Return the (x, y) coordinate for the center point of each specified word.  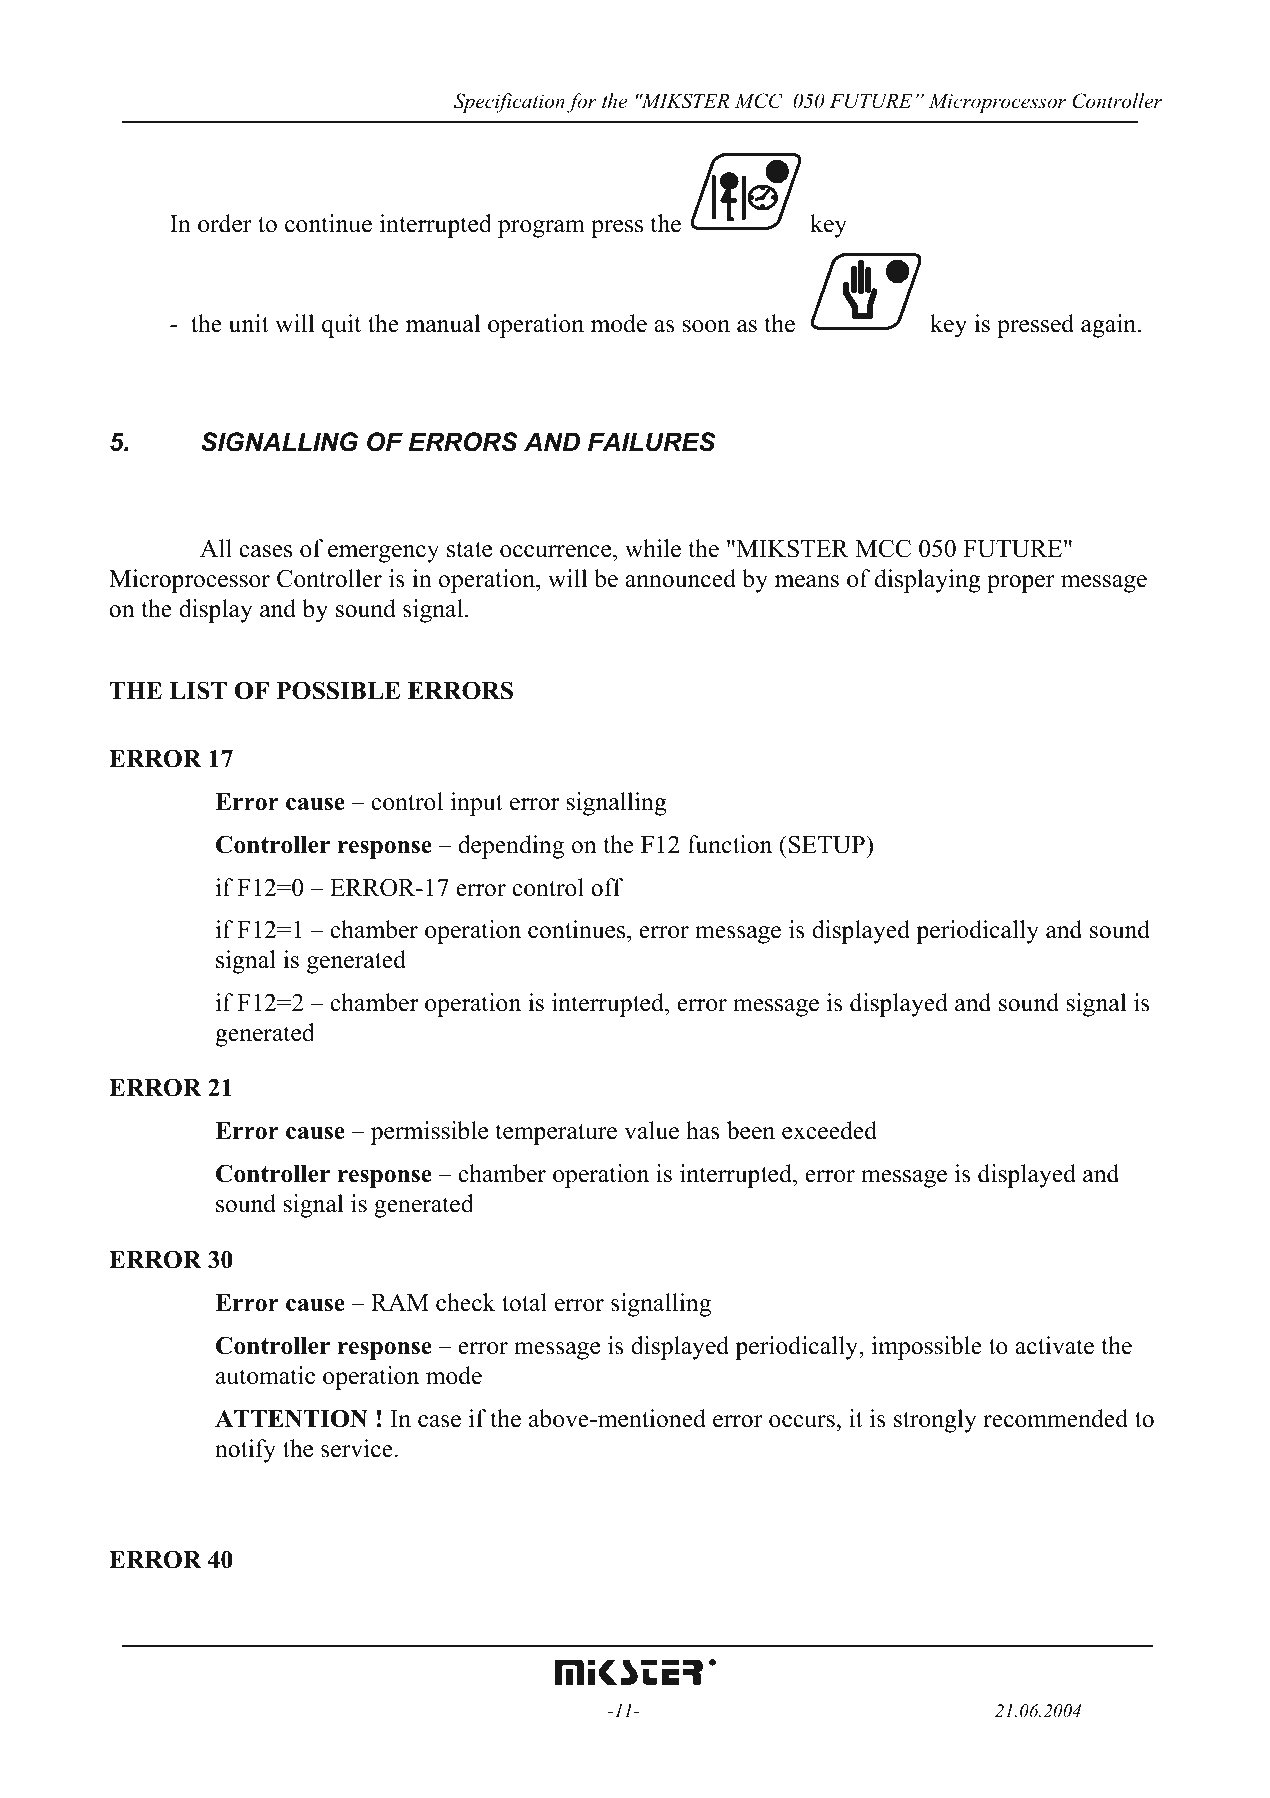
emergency (383, 554)
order (225, 223)
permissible (429, 1133)
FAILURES (652, 442)
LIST (198, 690)
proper (1021, 584)
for (582, 103)
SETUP (828, 844)
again (1110, 326)
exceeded (829, 1130)
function (730, 844)
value (651, 1130)
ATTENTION (291, 1419)
